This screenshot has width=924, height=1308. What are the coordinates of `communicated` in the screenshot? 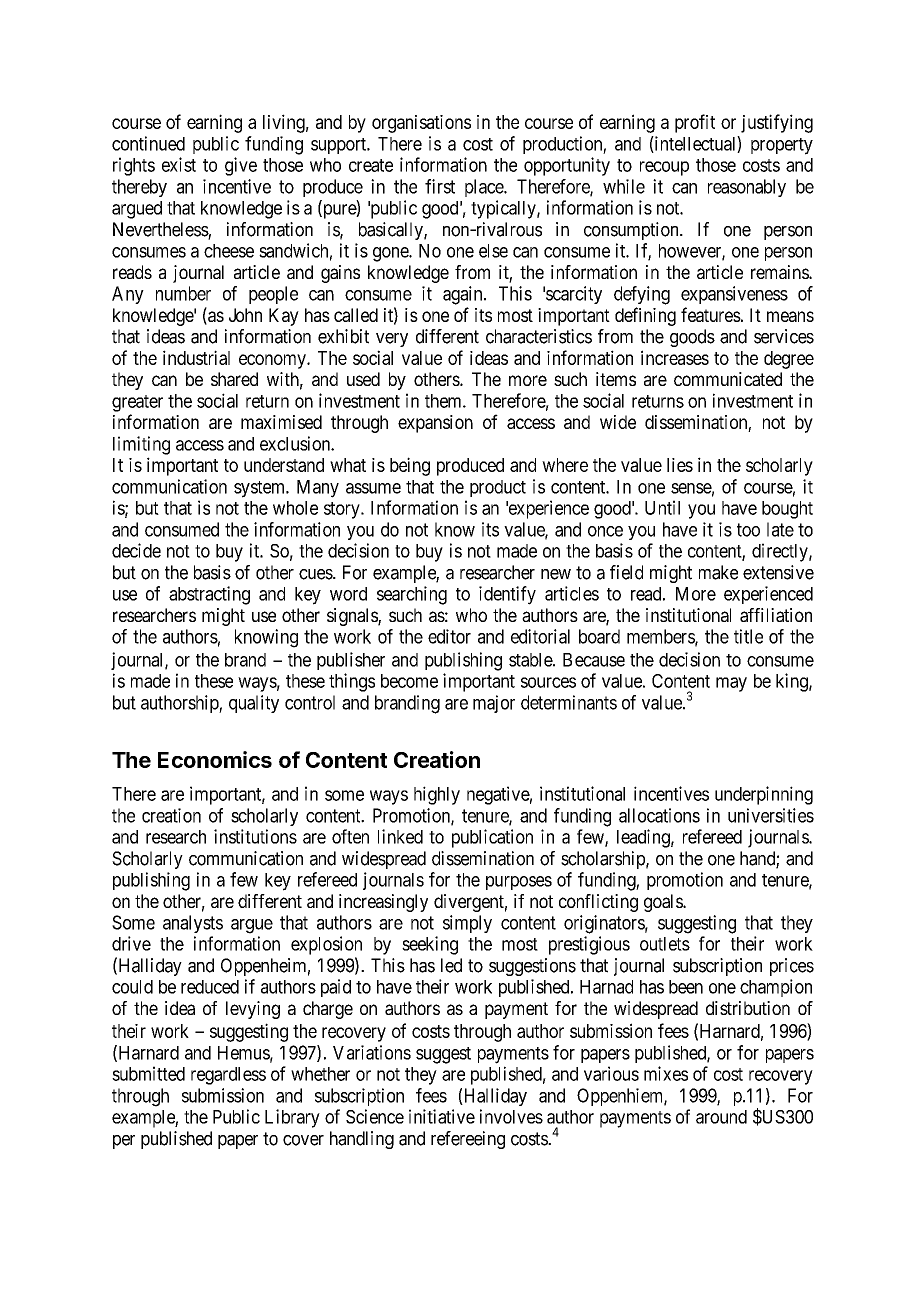 It's located at (728, 379).
